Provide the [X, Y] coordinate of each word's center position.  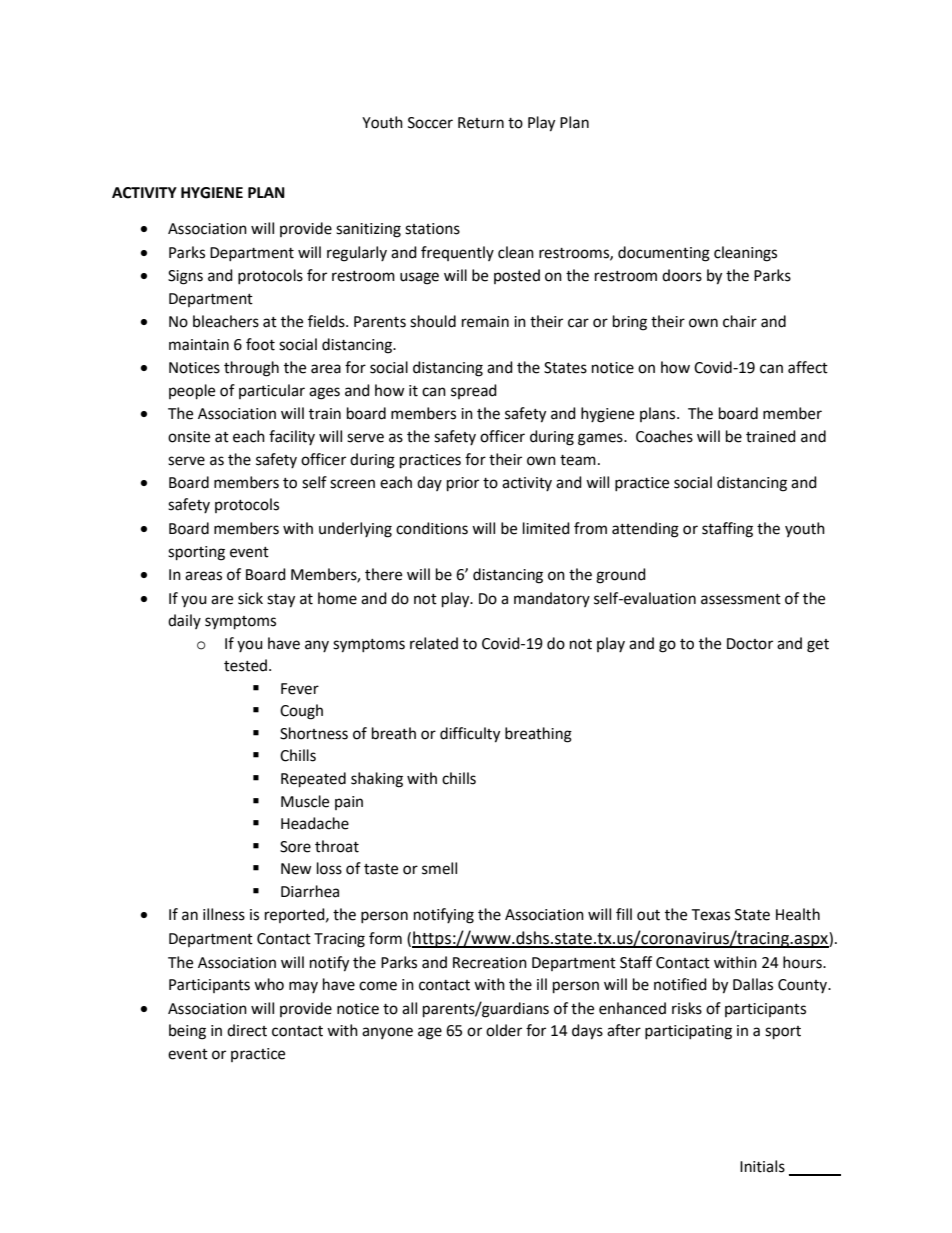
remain [485, 322]
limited [546, 528]
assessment [741, 599]
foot [260, 344]
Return [481, 123]
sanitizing [368, 230]
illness [224, 914]
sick [250, 598]
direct [247, 1030]
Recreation [490, 963]
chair [740, 321]
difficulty [470, 735]
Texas [710, 915]
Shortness [314, 733]
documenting [664, 254]
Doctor [750, 644]
